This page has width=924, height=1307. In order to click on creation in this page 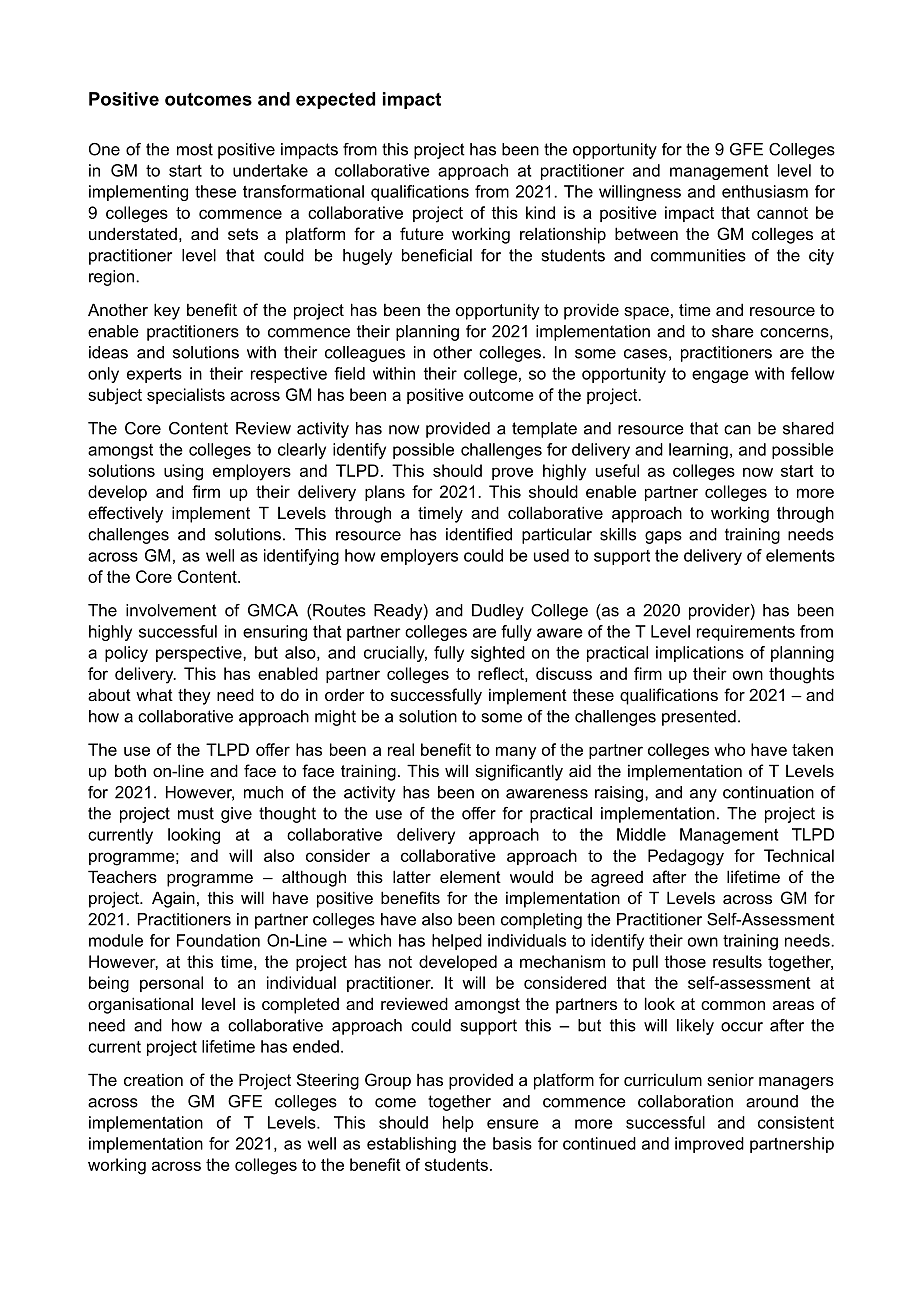, I will do `click(153, 1079)`.
